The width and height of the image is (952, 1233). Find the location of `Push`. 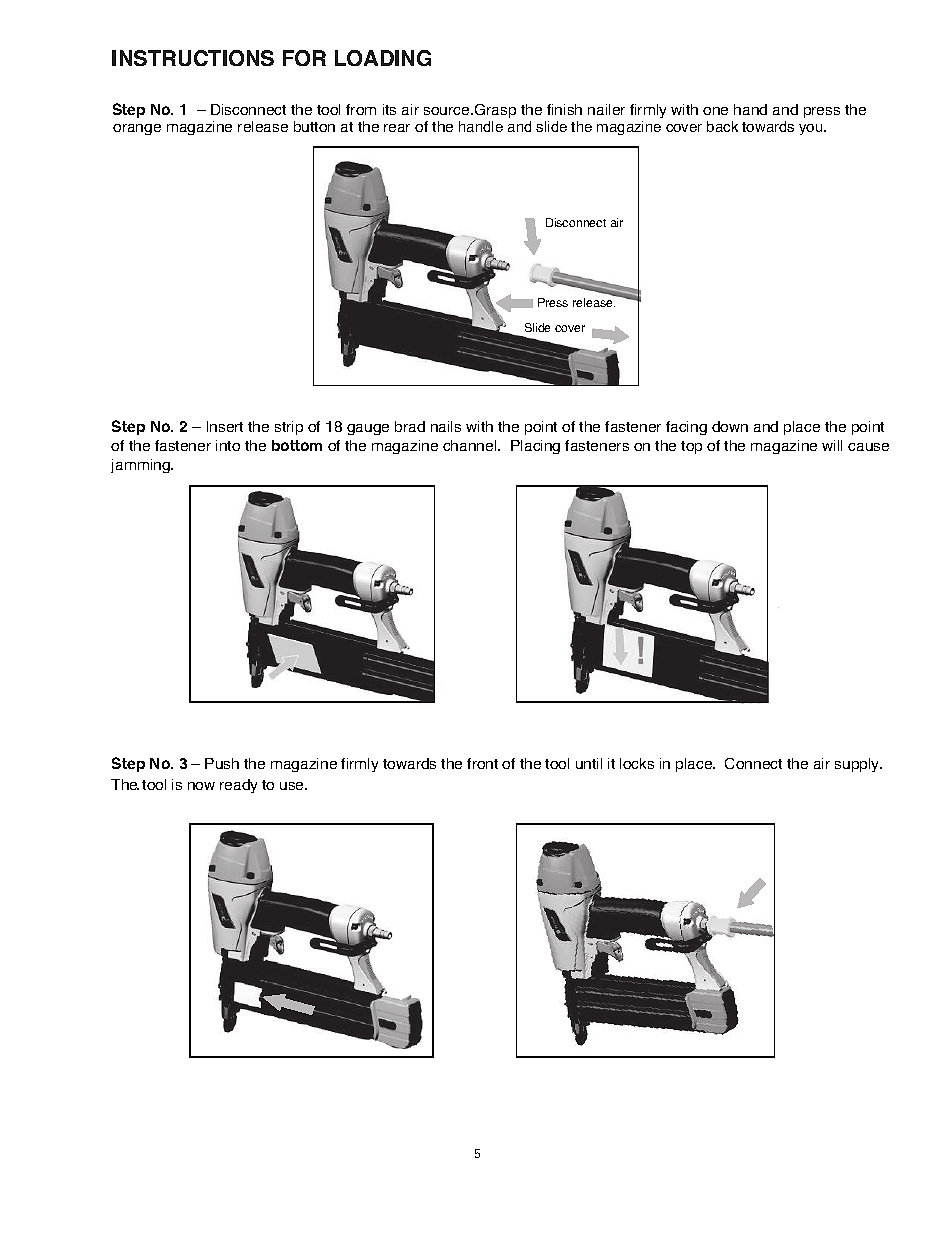

Push is located at coordinates (222, 763).
